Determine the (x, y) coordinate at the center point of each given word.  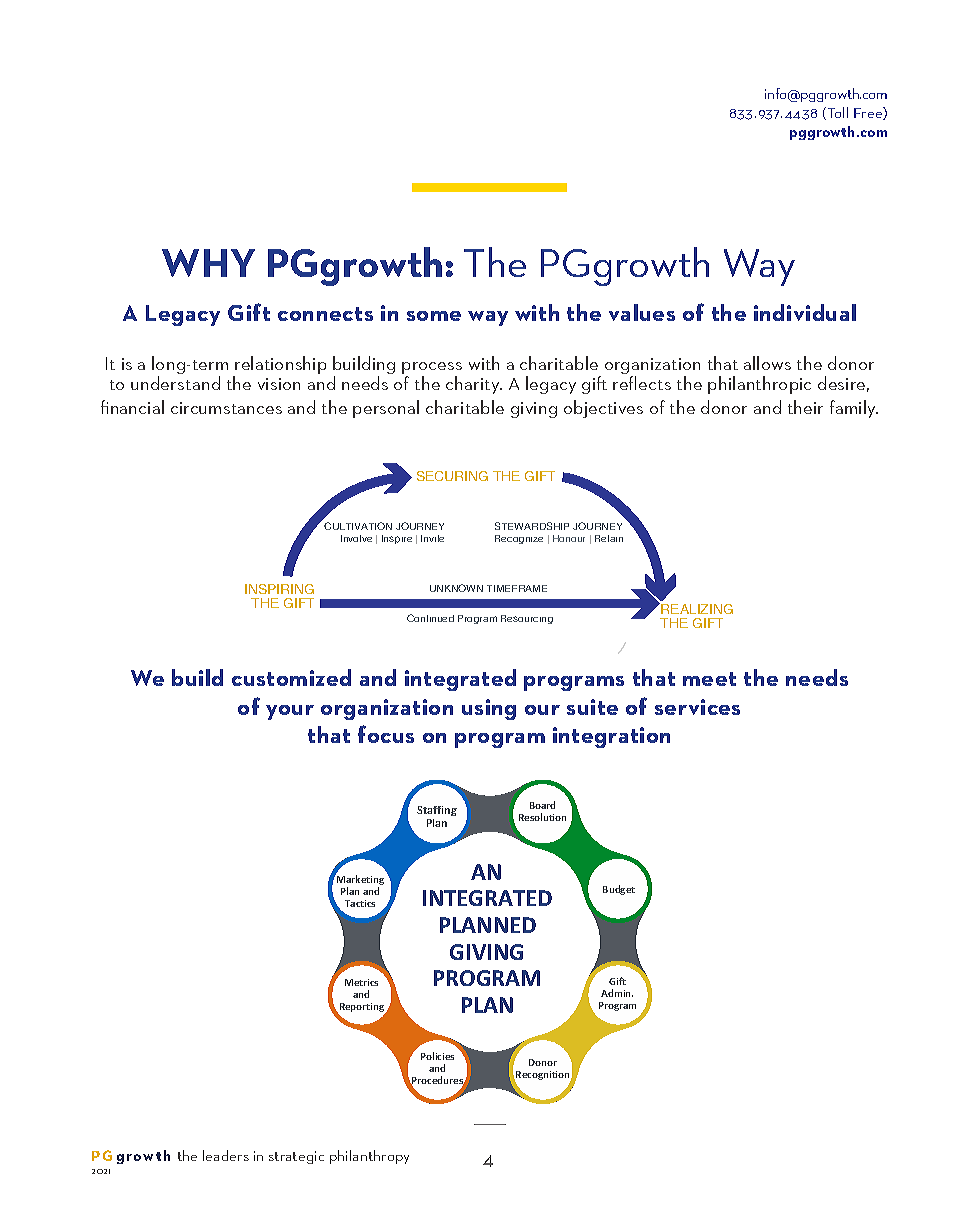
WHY (208, 263)
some (434, 316)
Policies (437, 1056)
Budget (619, 890)
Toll (836, 113)
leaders (226, 1155)
